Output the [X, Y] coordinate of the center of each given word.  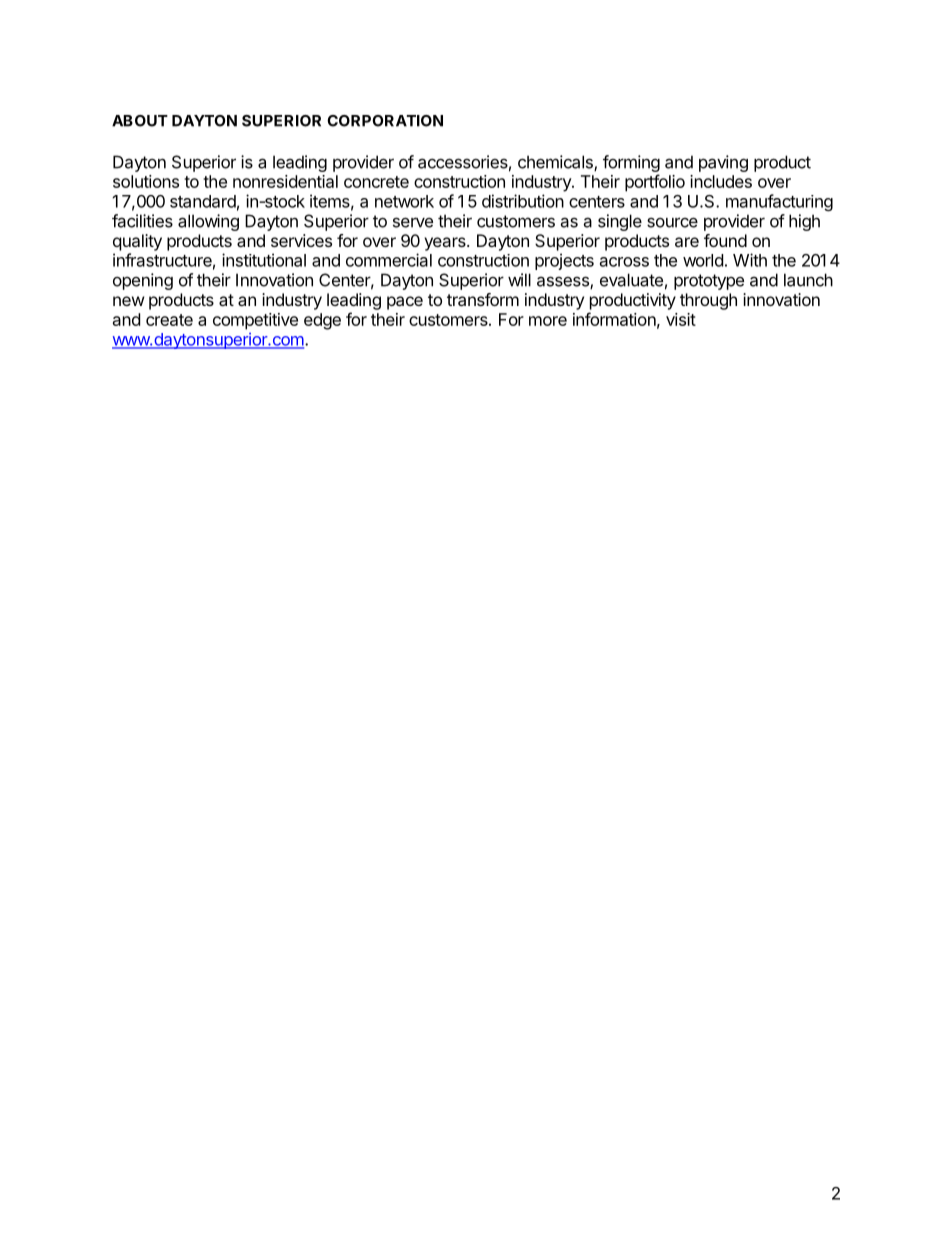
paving [723, 163]
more [548, 321]
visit [681, 319]
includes [721, 181]
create [169, 320]
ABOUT [140, 121]
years [446, 244]
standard [203, 201]
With [750, 260]
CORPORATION [385, 121]
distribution [523, 201]
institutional [264, 260]
